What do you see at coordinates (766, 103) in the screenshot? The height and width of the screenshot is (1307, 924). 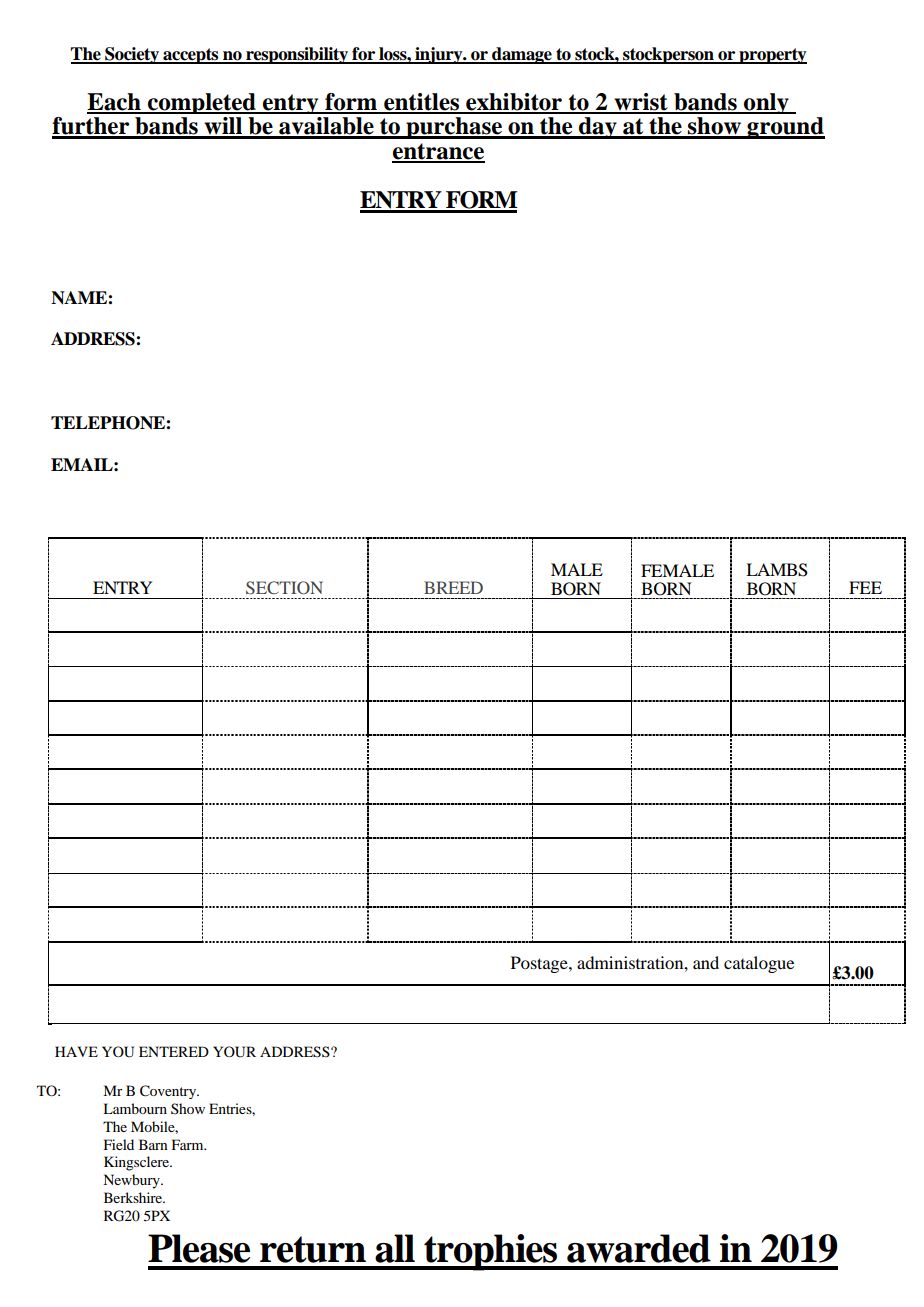 I see `only` at bounding box center [766, 103].
